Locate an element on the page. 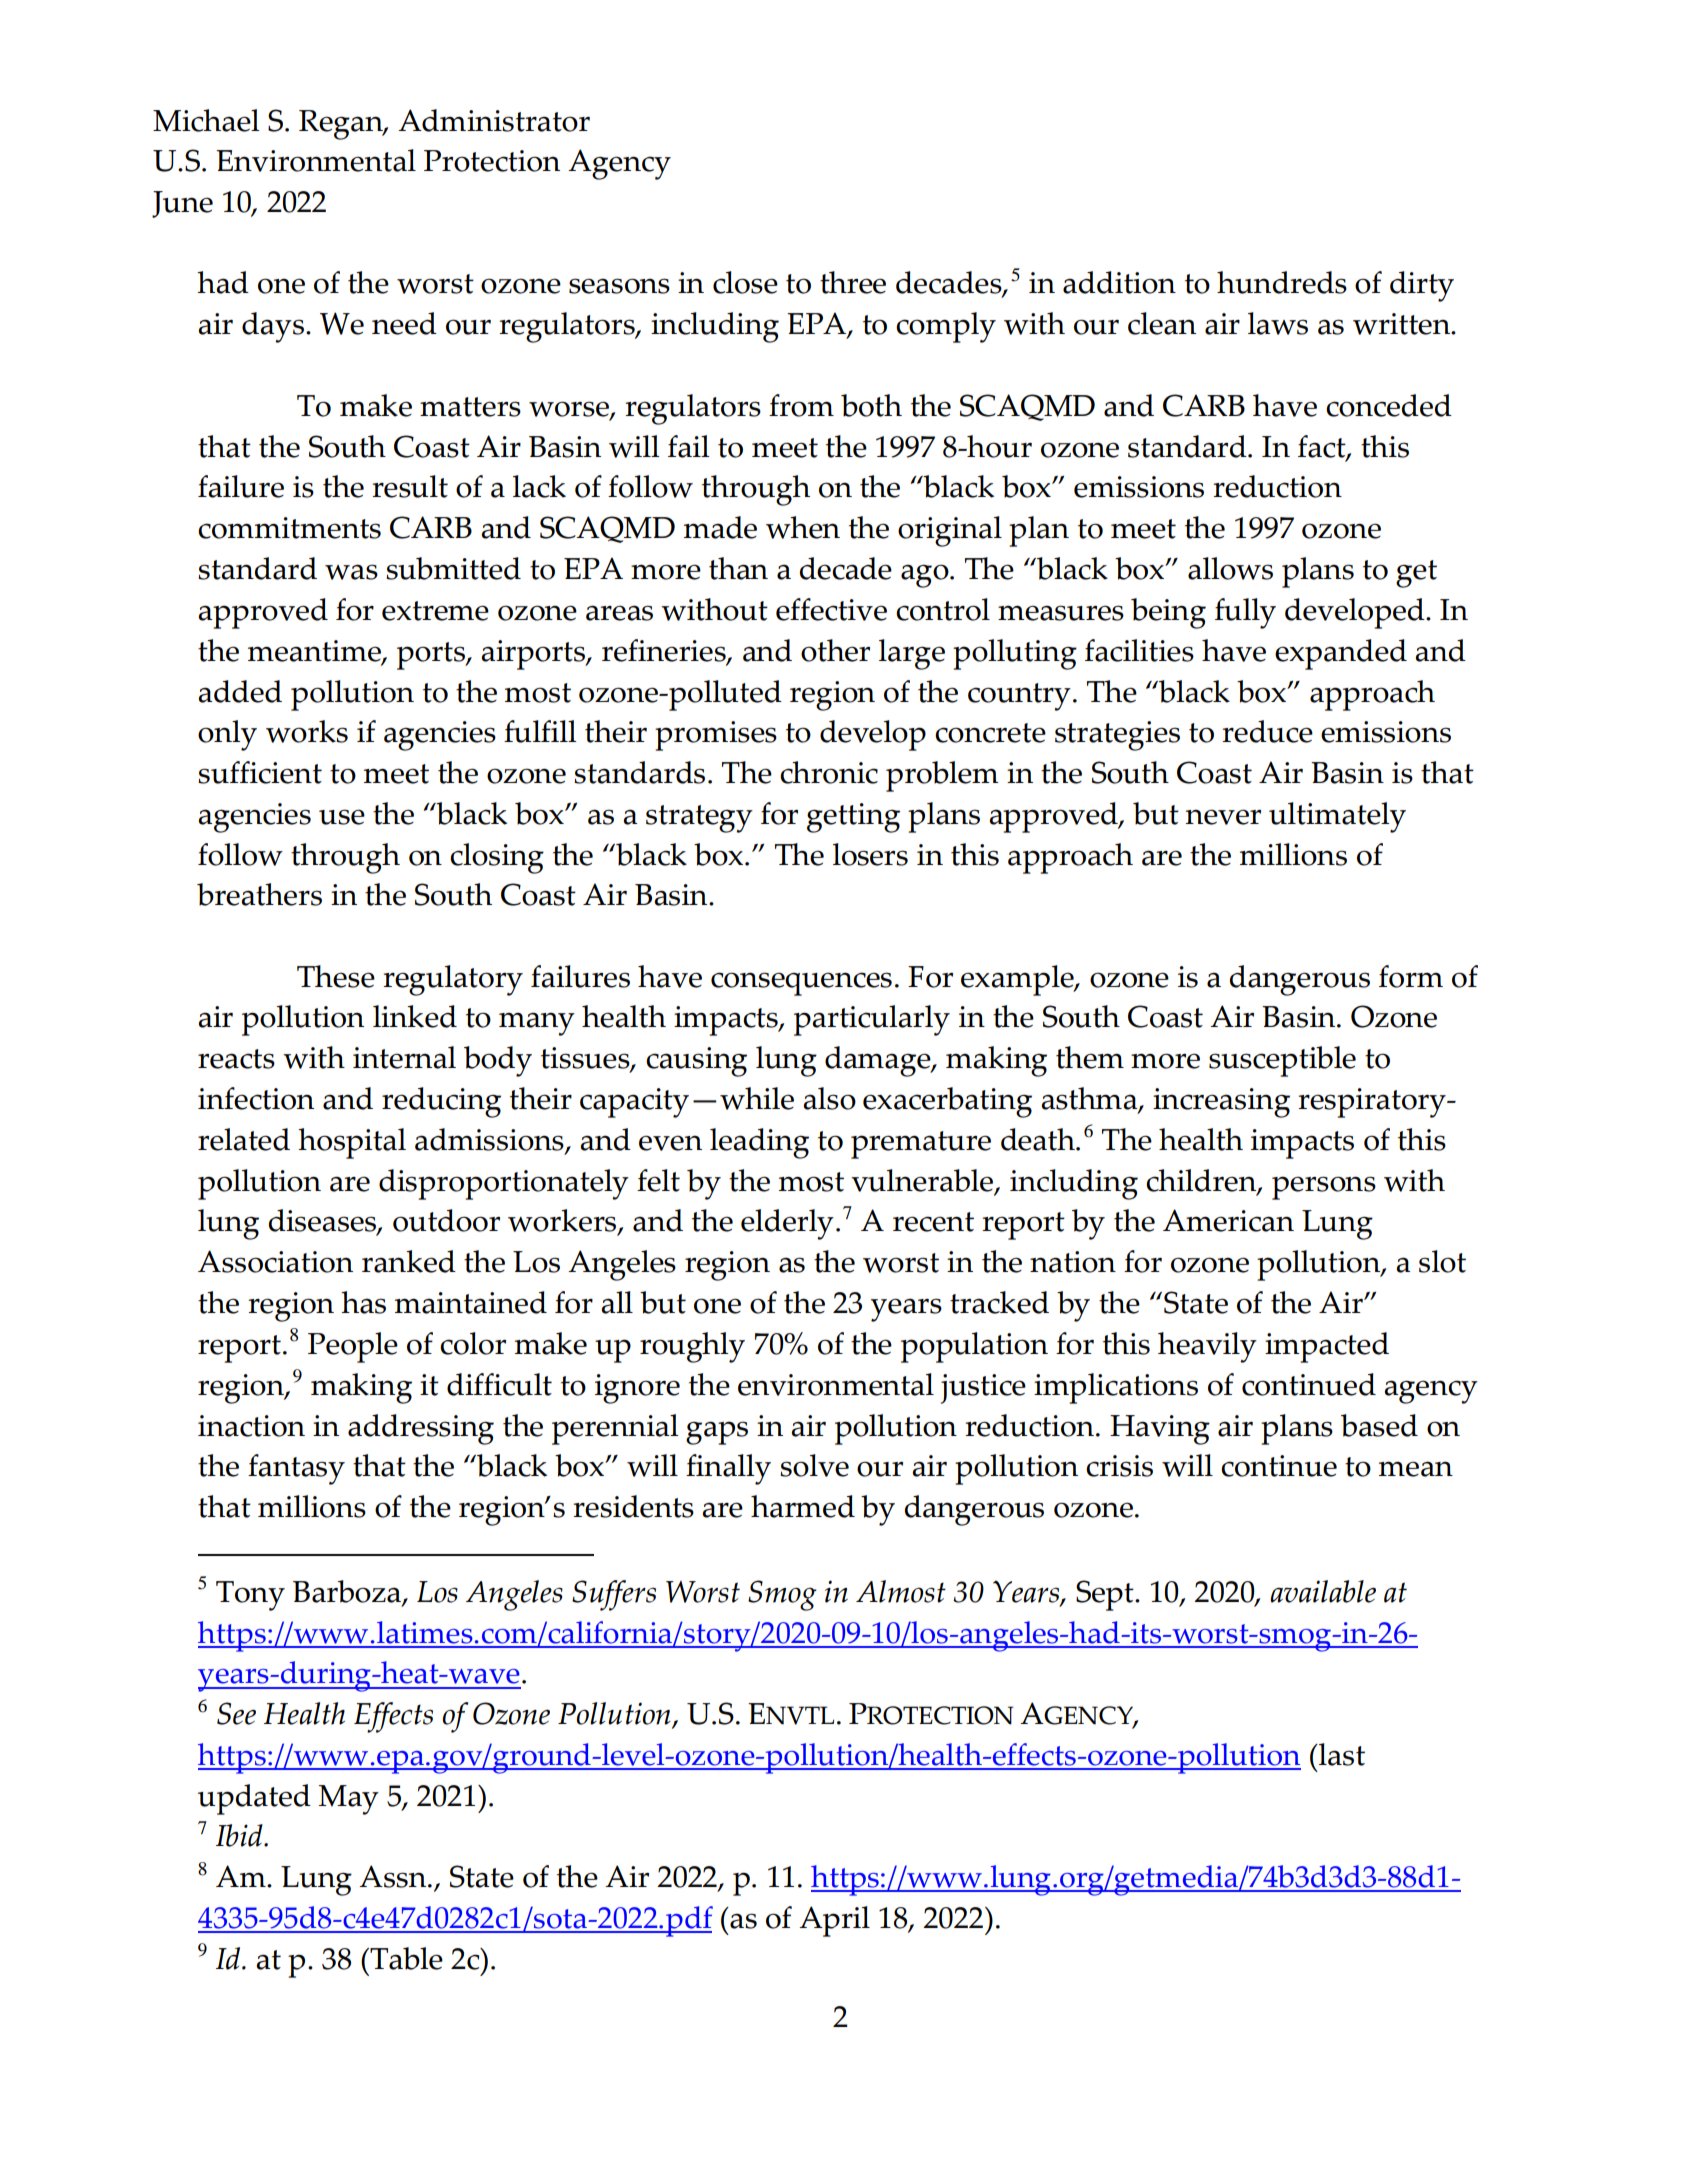 This image has height=2176, width=1682. hundreds is located at coordinates (1282, 282).
